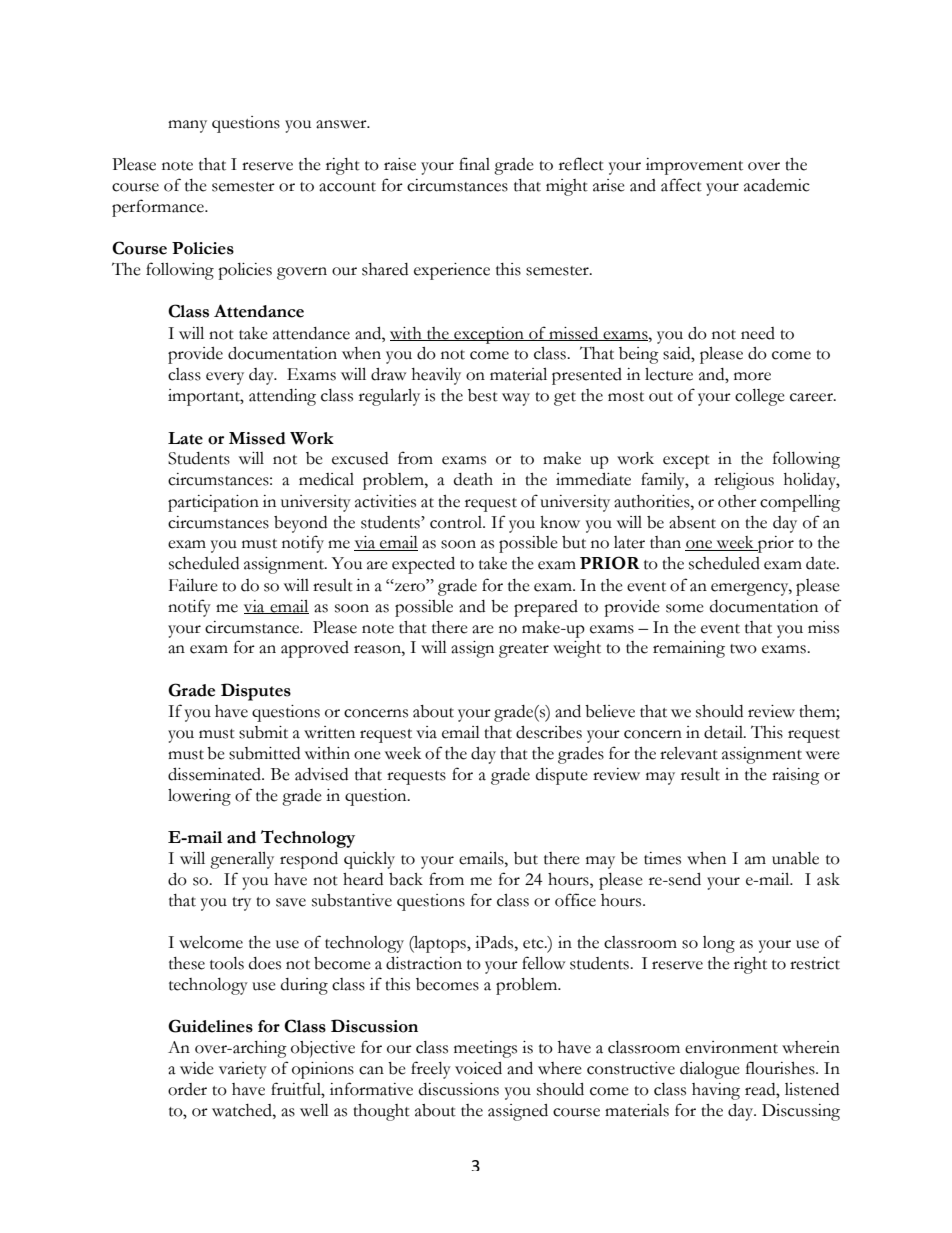 This page has width=952, height=1233. Describe the element at coordinates (478, 1068) in the page. I see `voiced` at that location.
